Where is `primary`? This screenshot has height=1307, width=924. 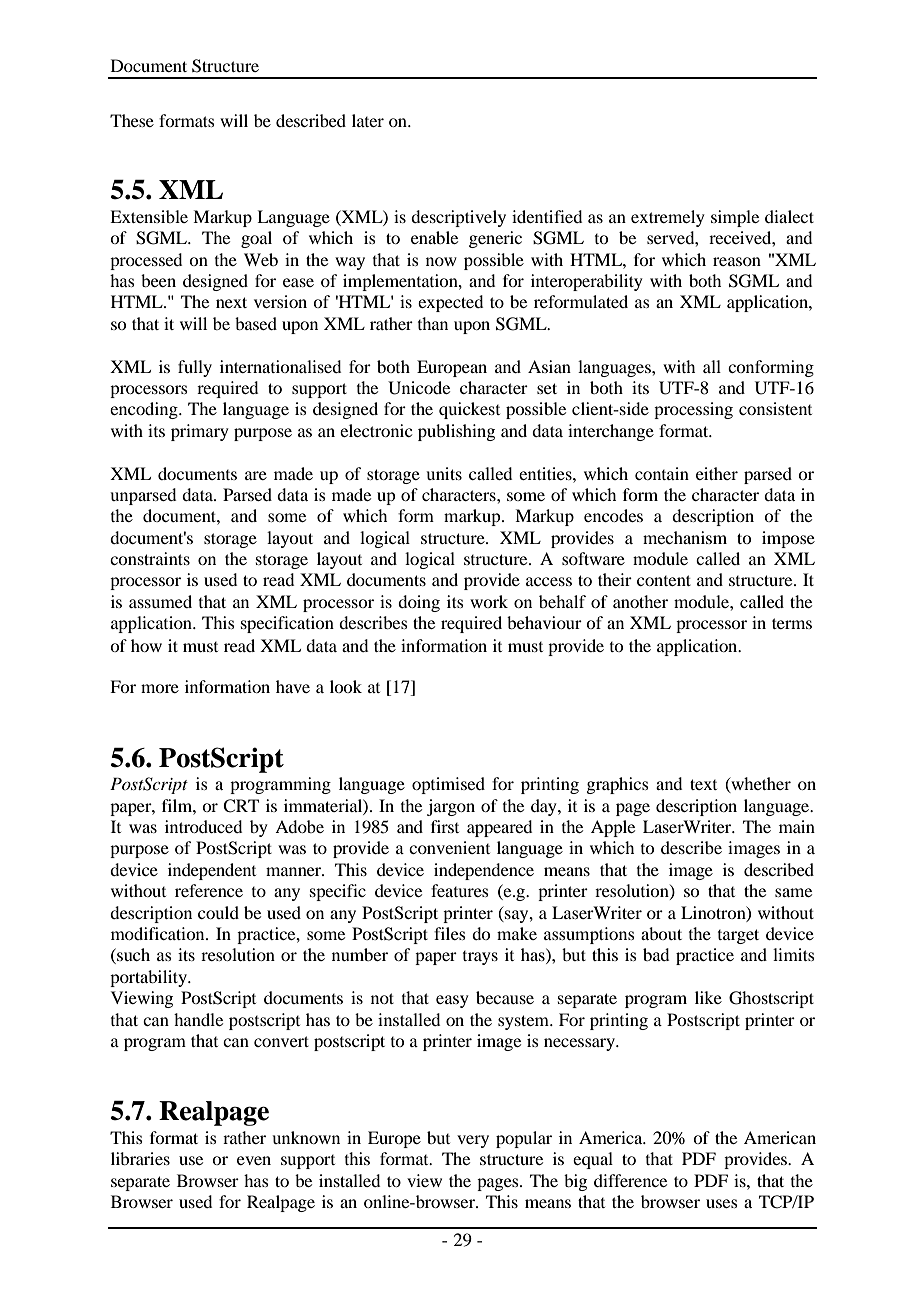 primary is located at coordinates (200, 432).
